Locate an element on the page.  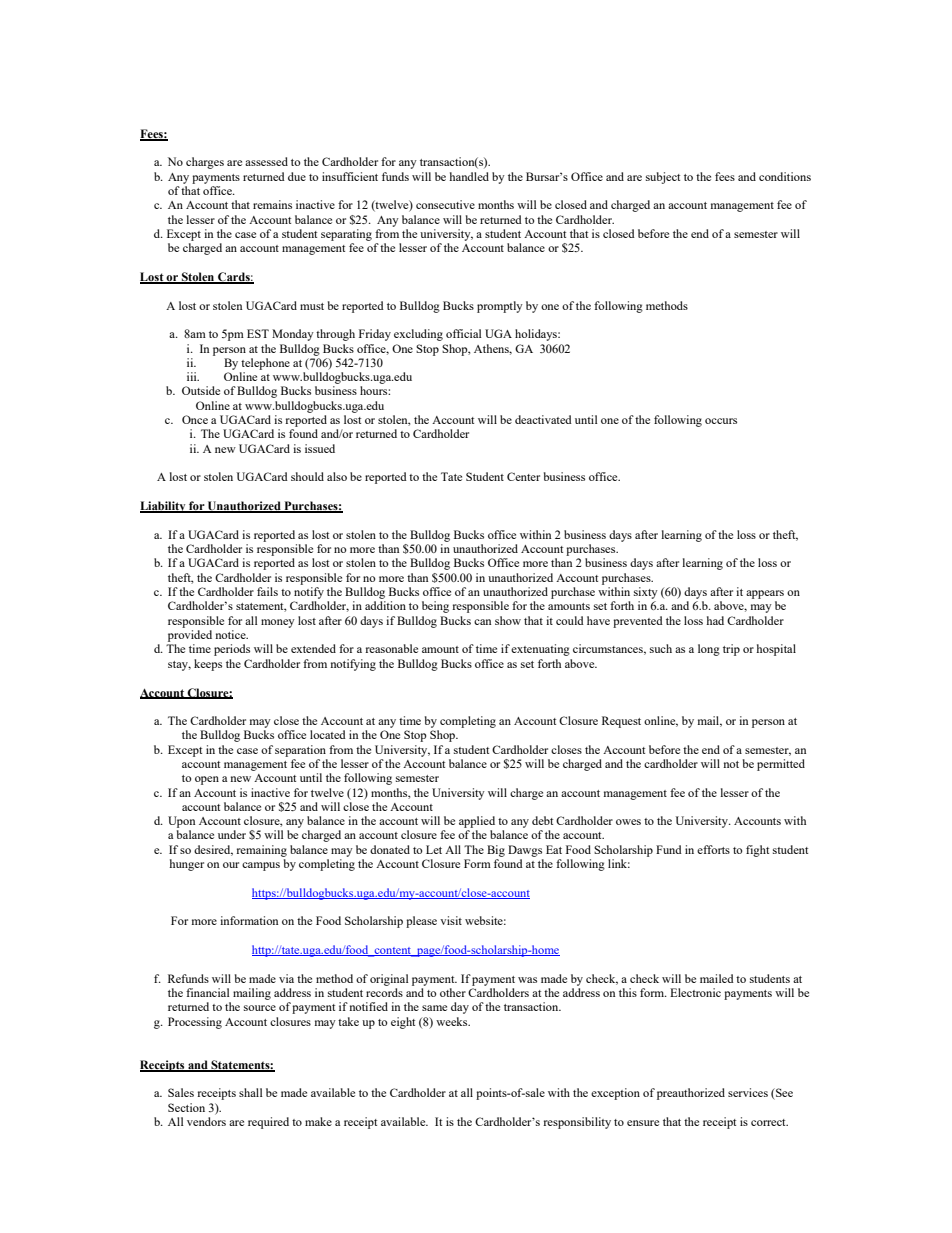
shall is located at coordinates (251, 1092).
